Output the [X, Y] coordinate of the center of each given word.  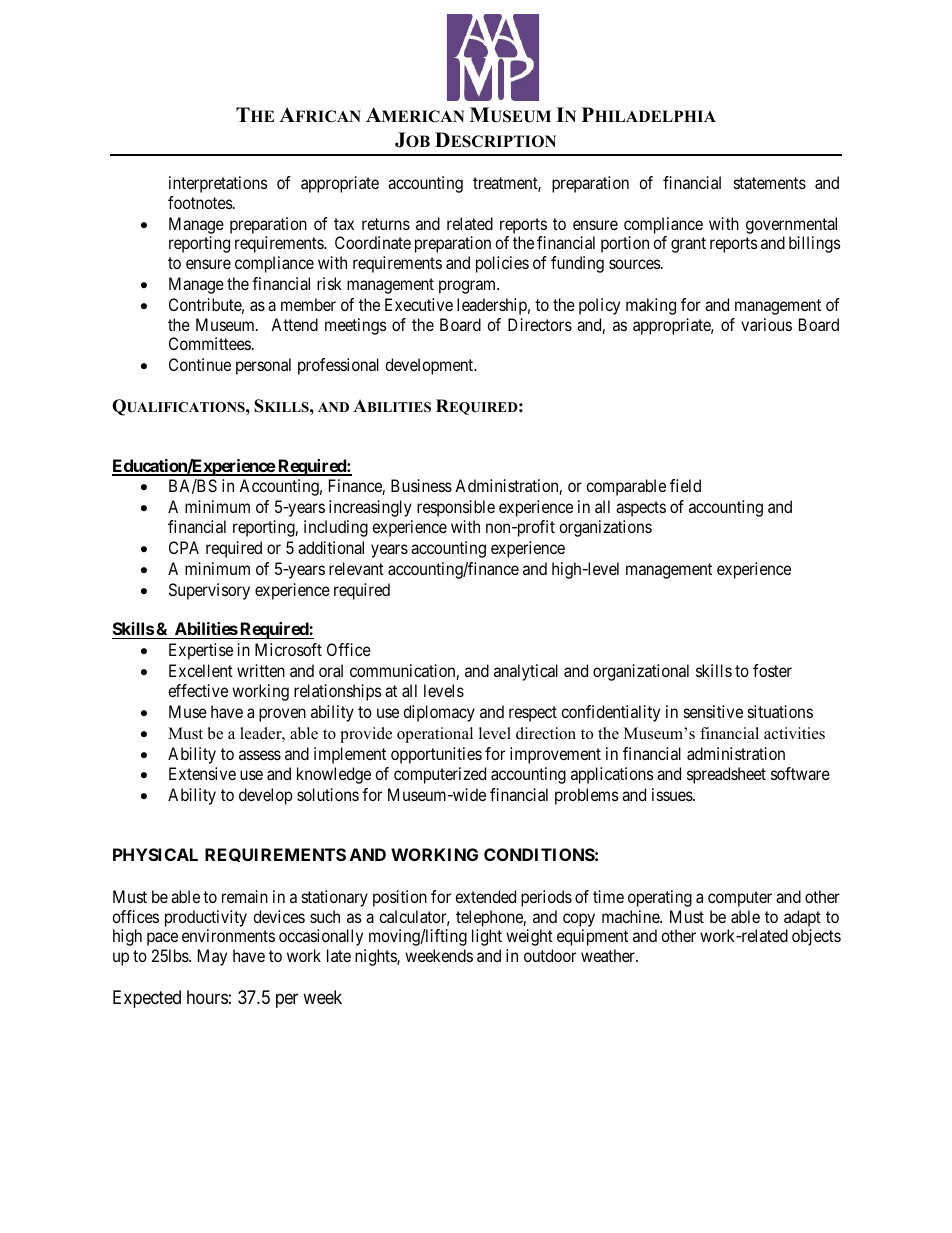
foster [772, 670]
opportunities [436, 755]
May [212, 957]
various [766, 324]
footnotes [200, 202]
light [487, 937]
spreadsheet [726, 775]
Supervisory [209, 591]
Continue [200, 364]
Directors [540, 324]
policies [502, 264]
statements [770, 183]
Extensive [202, 773]
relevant [356, 568]
